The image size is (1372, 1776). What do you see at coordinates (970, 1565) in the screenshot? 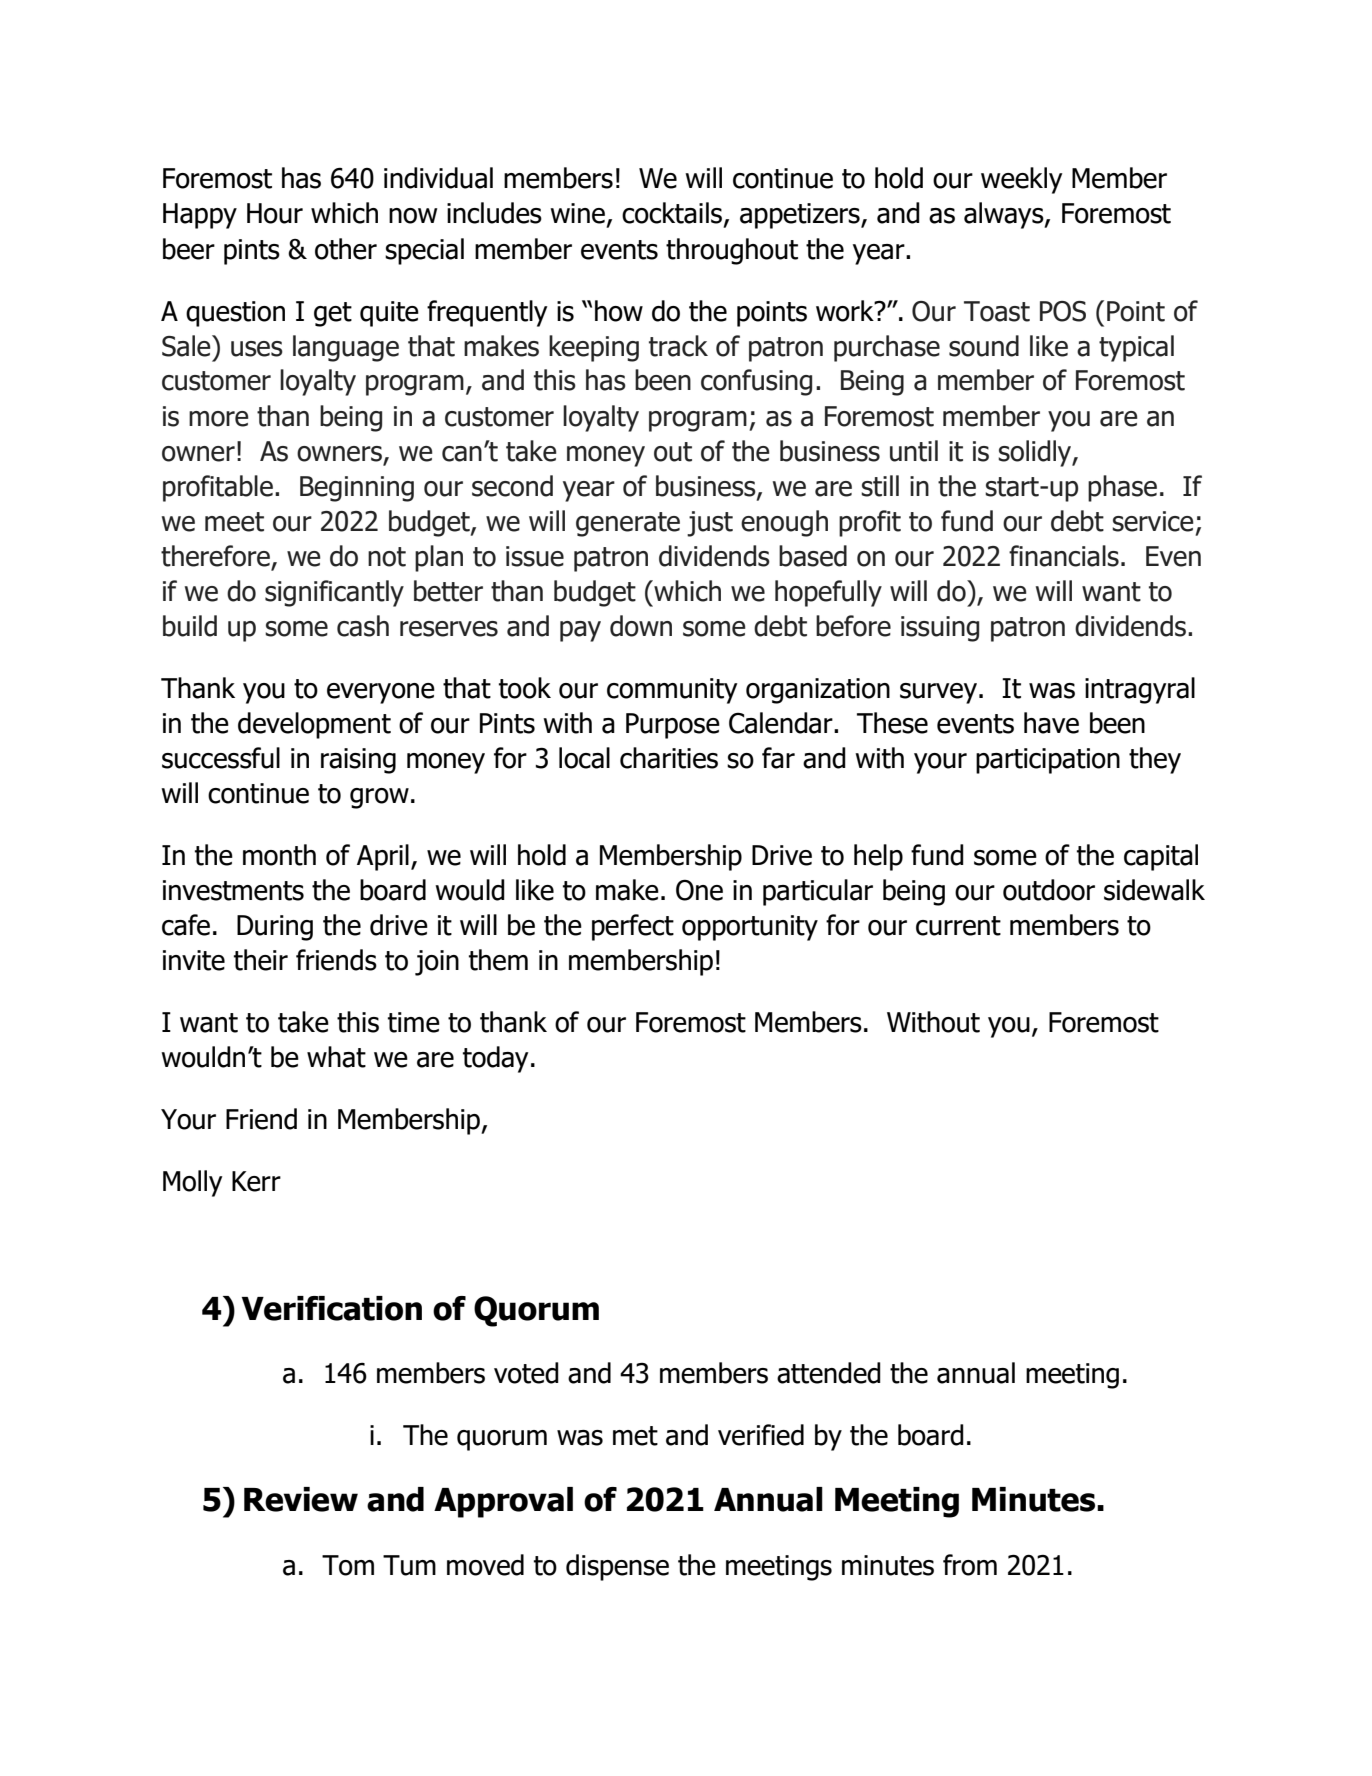
I see `from` at bounding box center [970, 1565].
